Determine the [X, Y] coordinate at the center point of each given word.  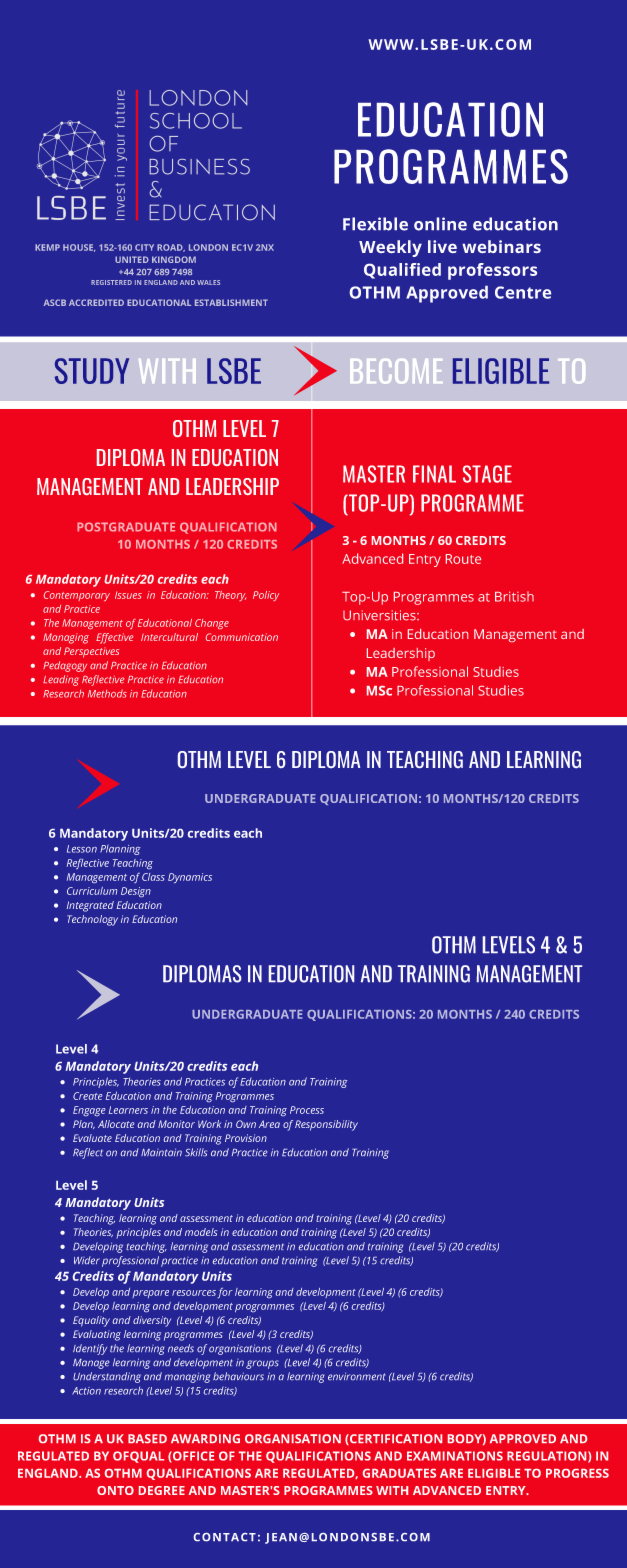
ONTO [115, 1490]
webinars [501, 246]
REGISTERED [111, 282]
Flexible [375, 224]
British [514, 596]
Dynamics [190, 878]
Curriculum [92, 891]
